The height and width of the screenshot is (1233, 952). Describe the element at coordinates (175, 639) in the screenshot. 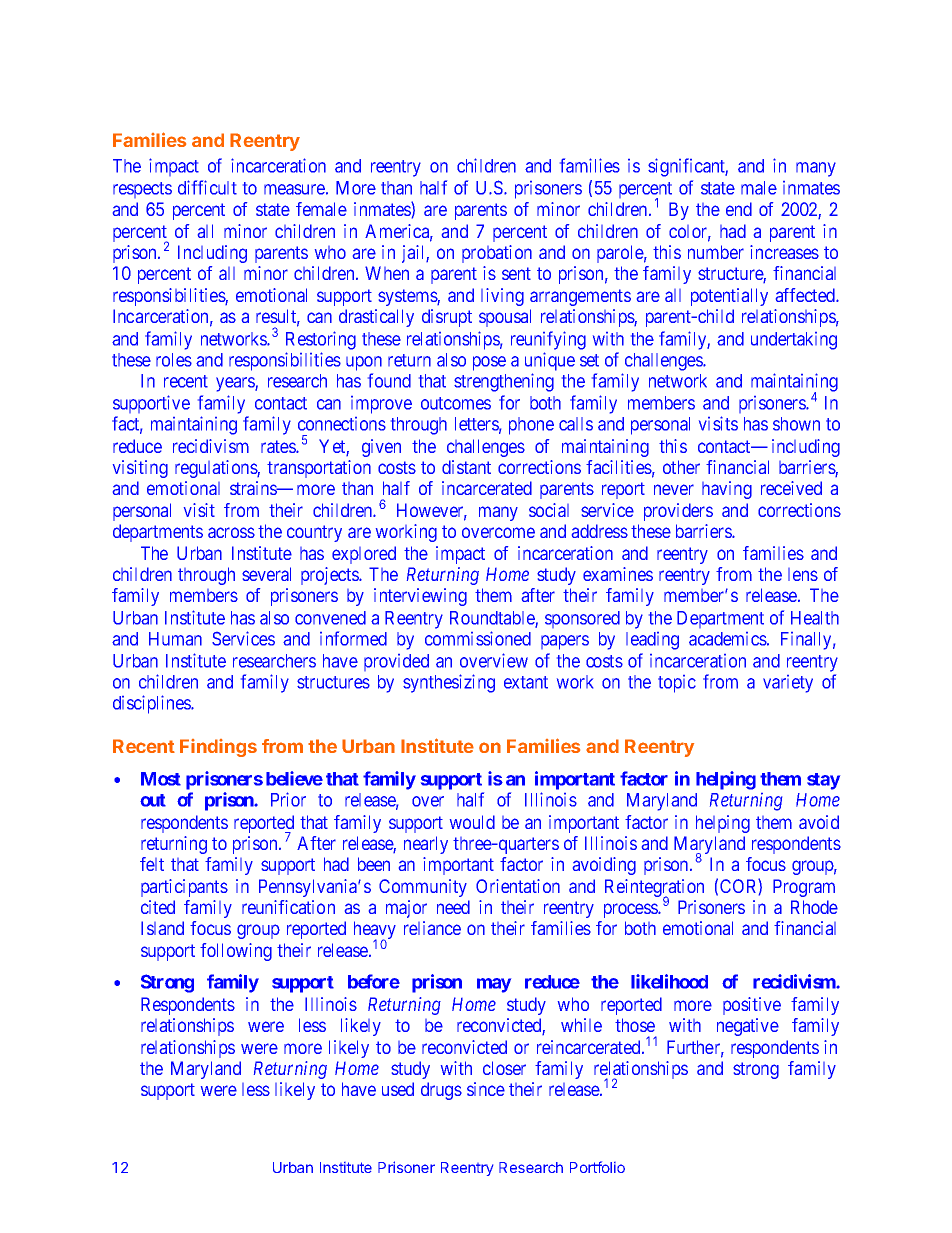

I see `Human` at that location.
